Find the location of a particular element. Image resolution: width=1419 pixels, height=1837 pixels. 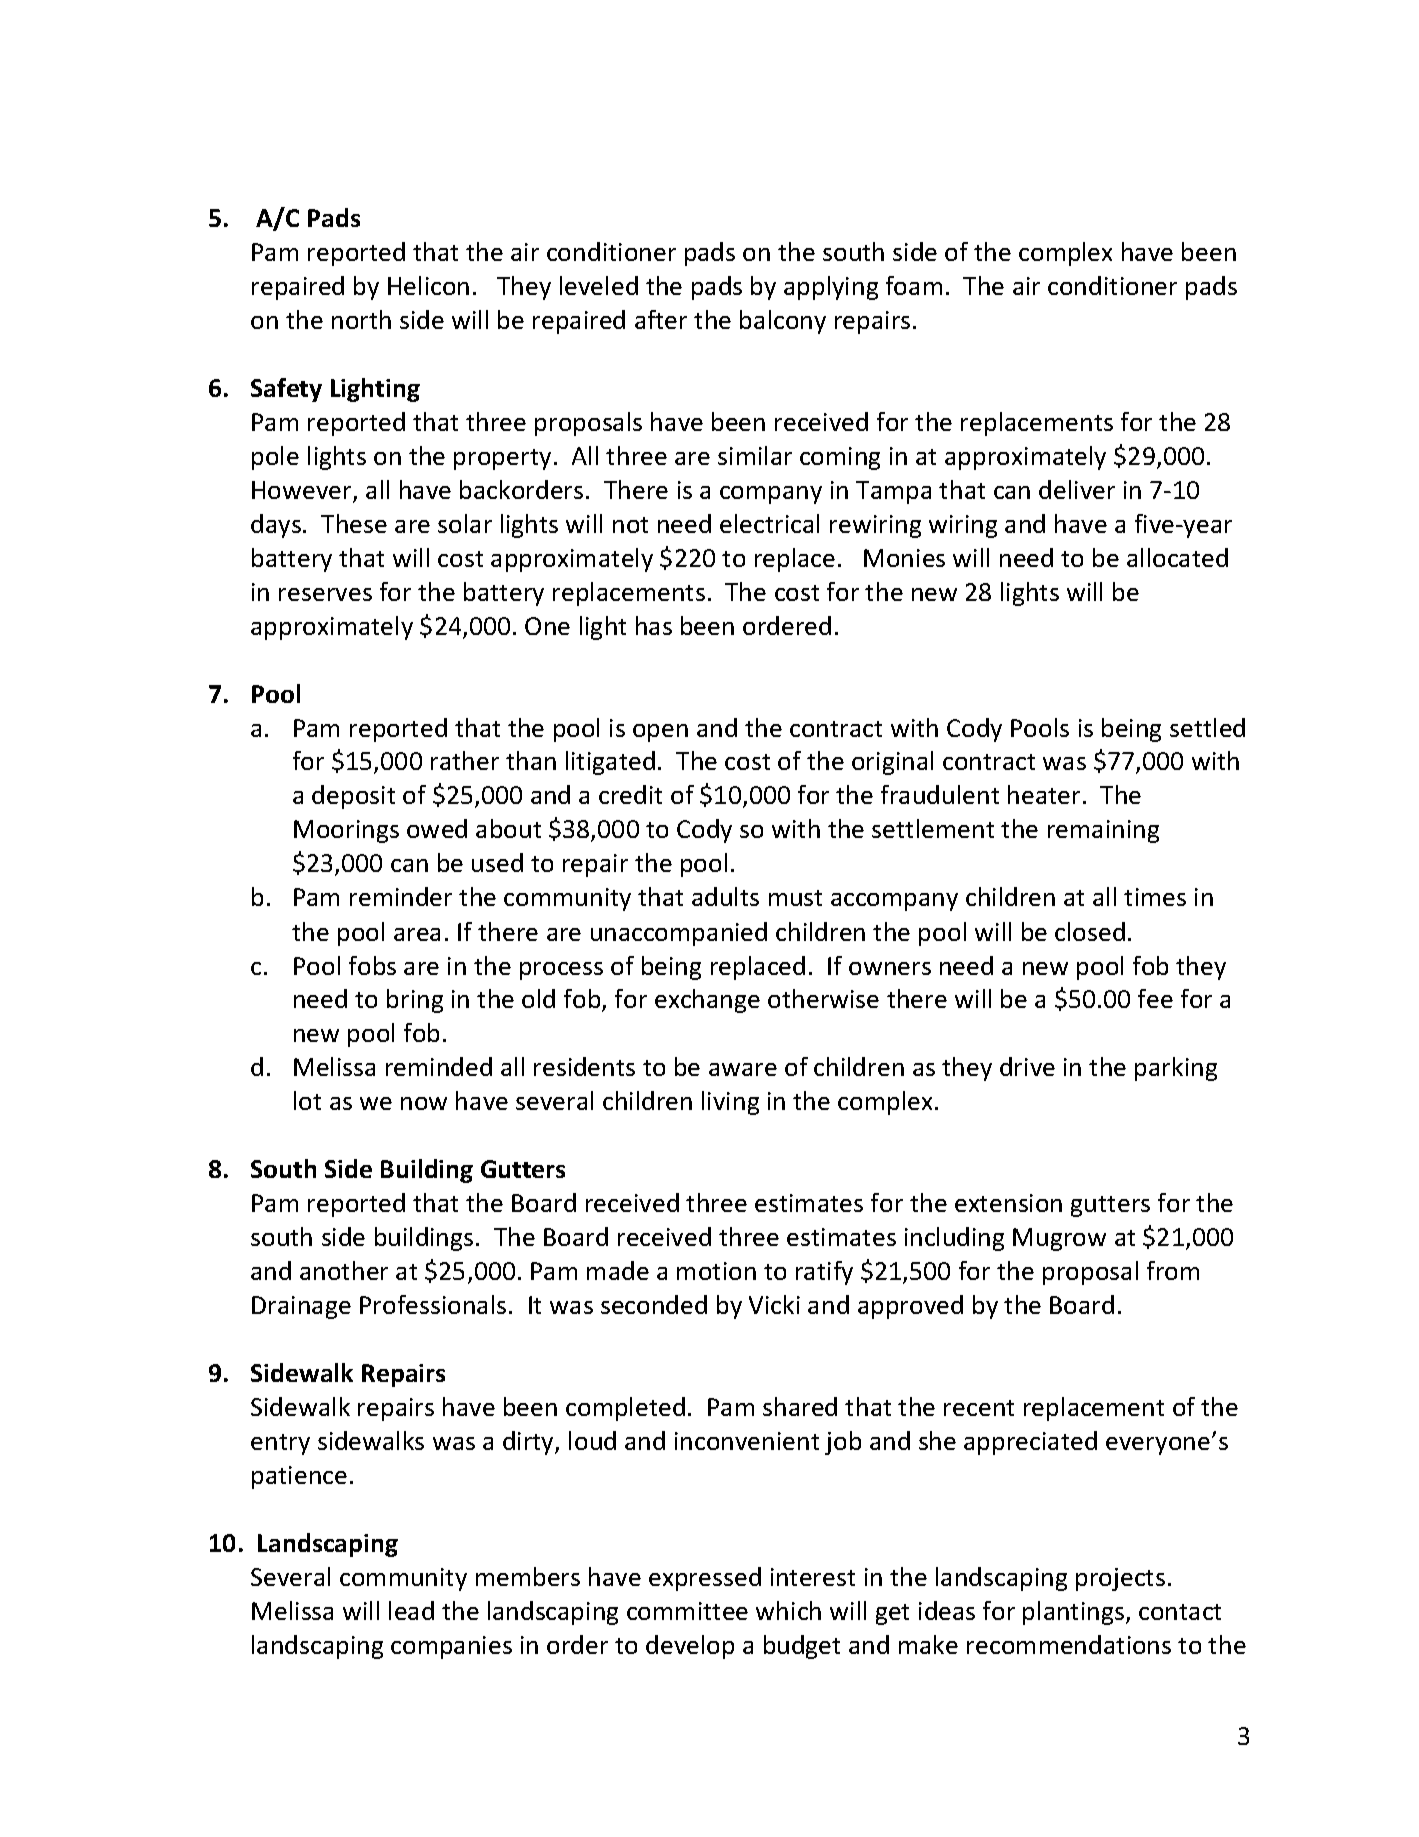

has is located at coordinates (654, 625).
